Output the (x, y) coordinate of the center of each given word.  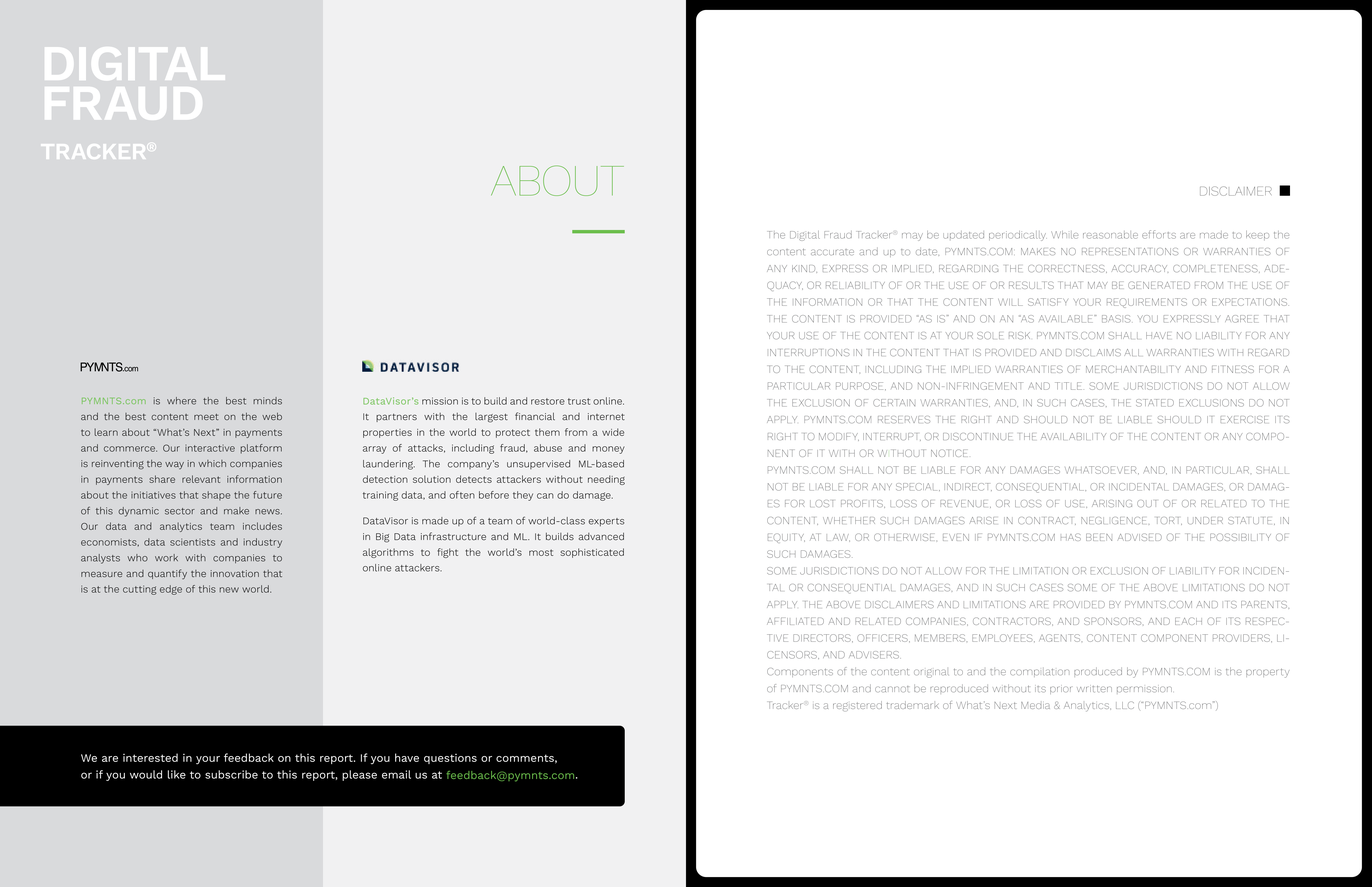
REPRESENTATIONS (1130, 251)
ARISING (1112, 503)
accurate (832, 252)
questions (450, 759)
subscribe (231, 774)
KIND (804, 269)
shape (216, 496)
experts (606, 522)
